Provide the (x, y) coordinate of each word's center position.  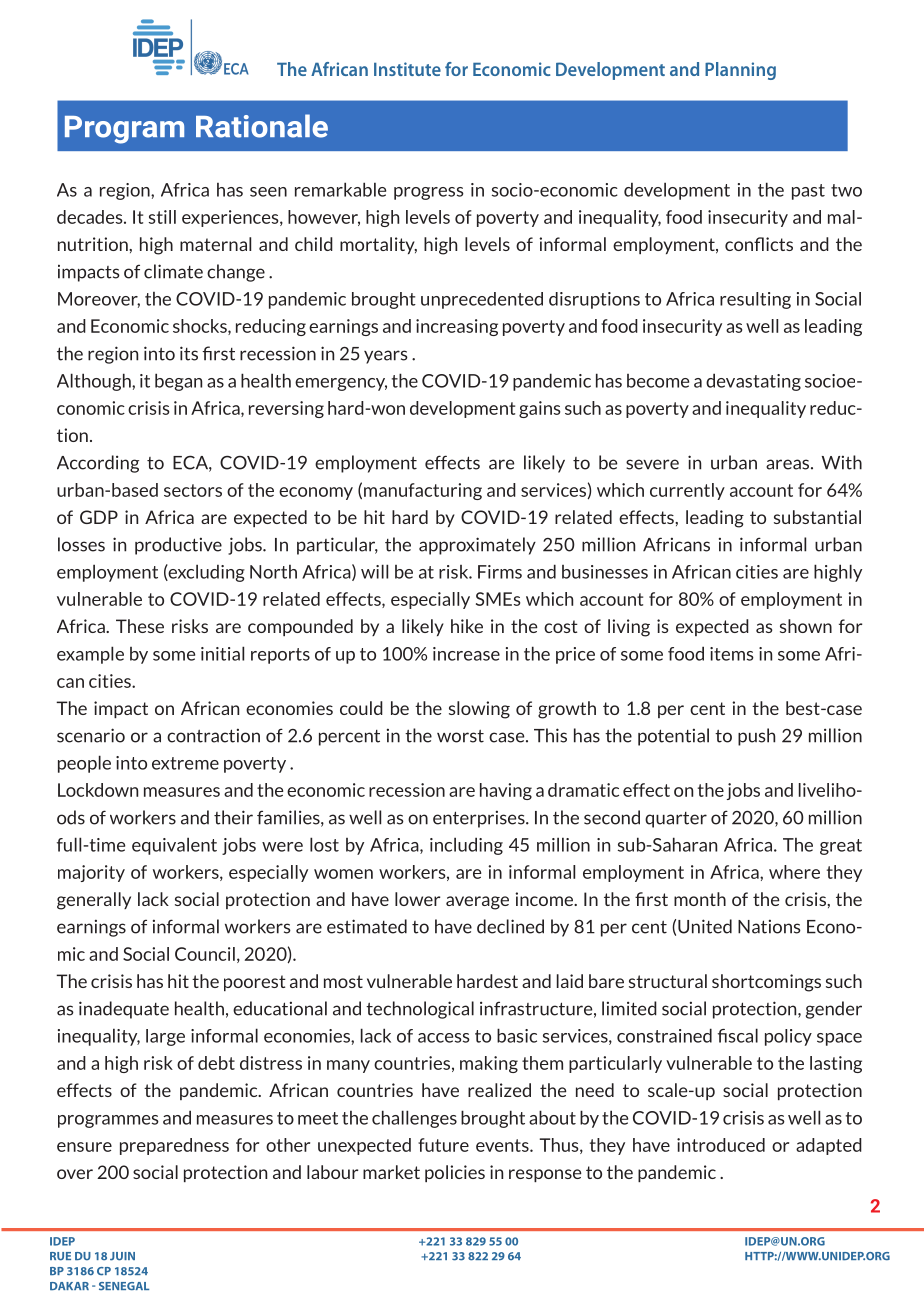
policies (455, 1173)
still (162, 217)
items (732, 654)
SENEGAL (124, 1286)
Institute (407, 69)
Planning (740, 71)
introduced (721, 1145)
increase (466, 654)
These (140, 626)
